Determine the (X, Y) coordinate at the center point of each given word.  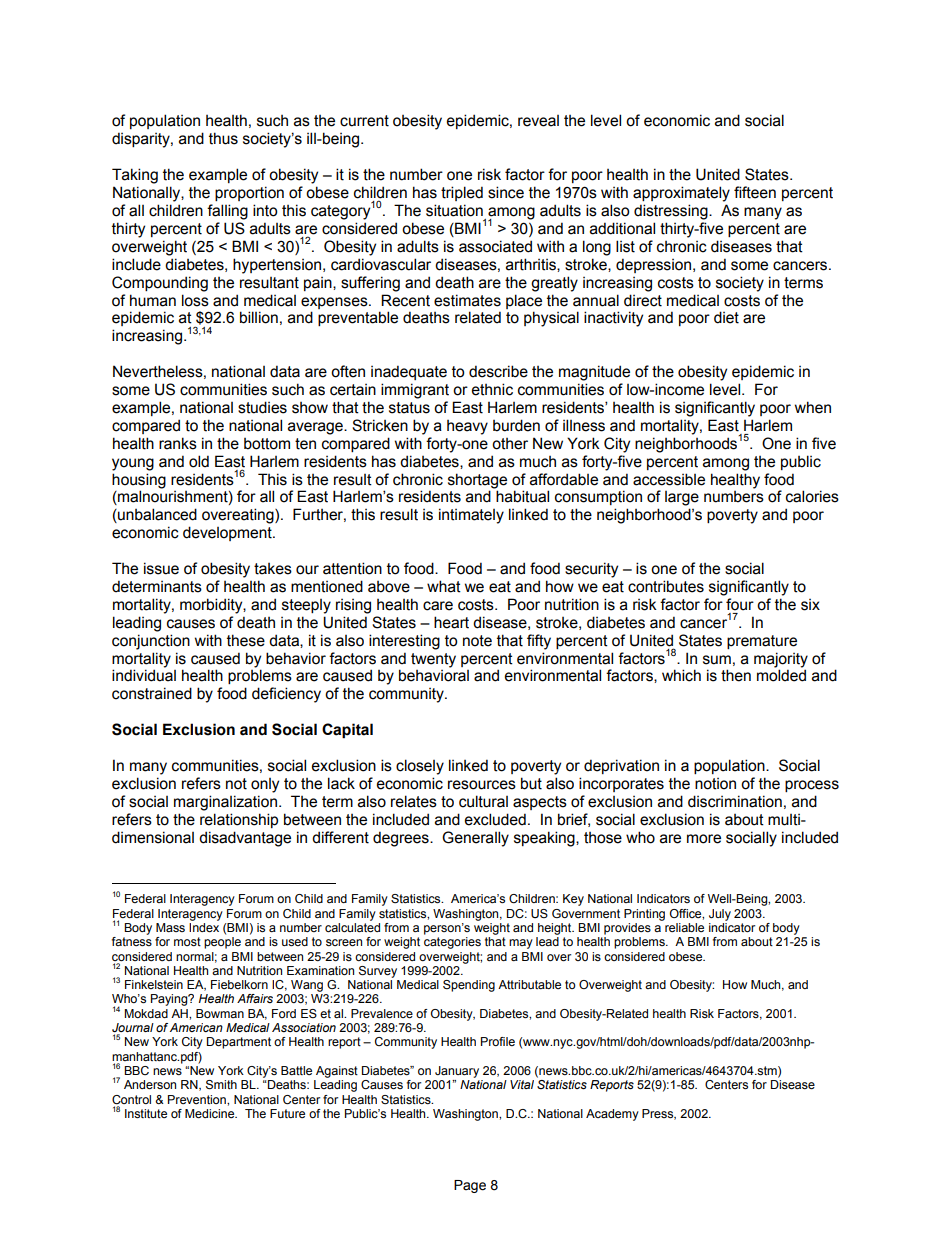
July (720, 915)
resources (482, 785)
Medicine (211, 1113)
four (740, 604)
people (222, 943)
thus (223, 138)
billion (259, 317)
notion (715, 784)
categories (452, 943)
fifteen (755, 192)
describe (498, 371)
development (228, 533)
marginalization (225, 803)
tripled (462, 193)
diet (726, 317)
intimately (471, 516)
